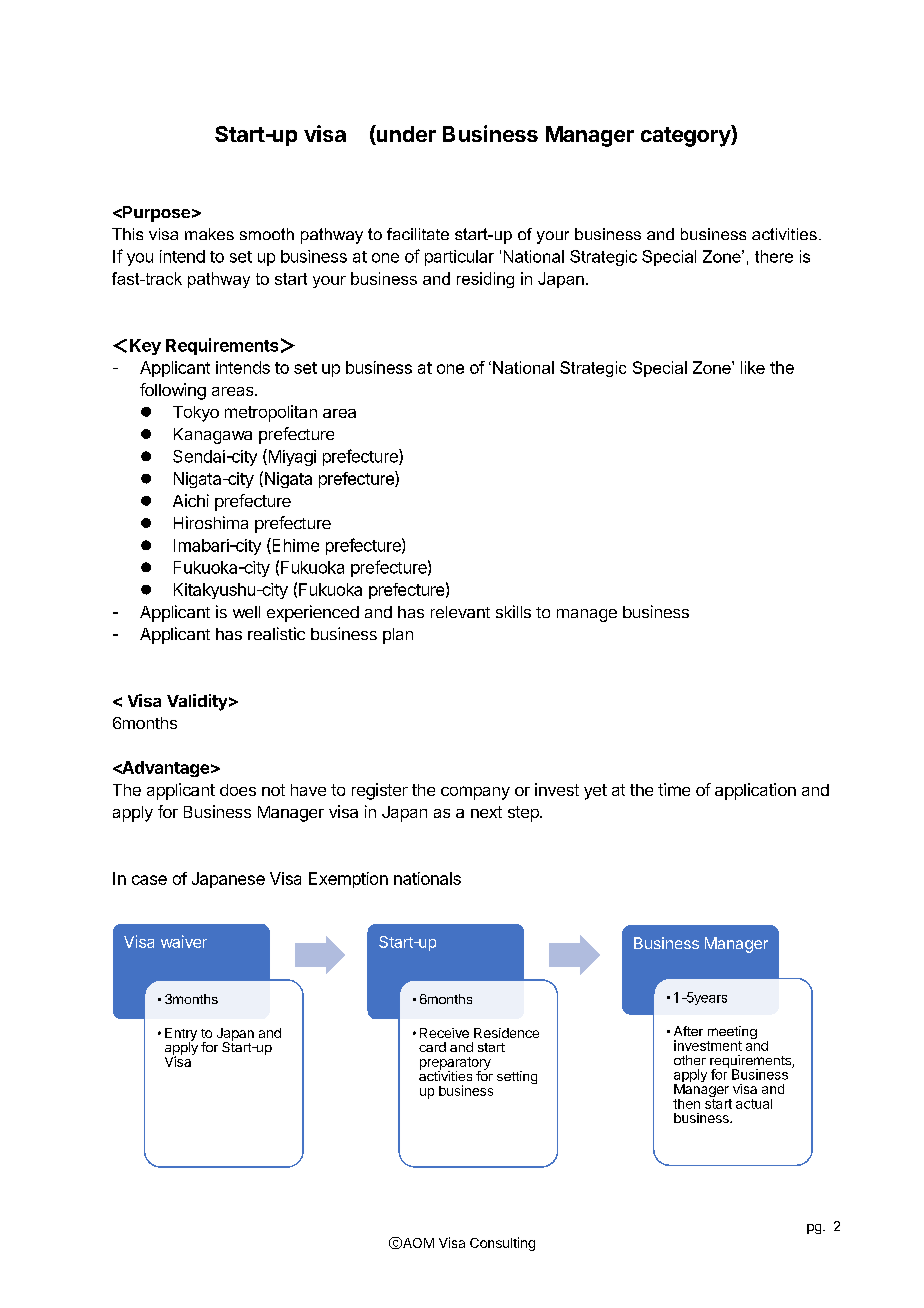  What do you see at coordinates (149, 880) in the screenshot?
I see `case` at bounding box center [149, 880].
